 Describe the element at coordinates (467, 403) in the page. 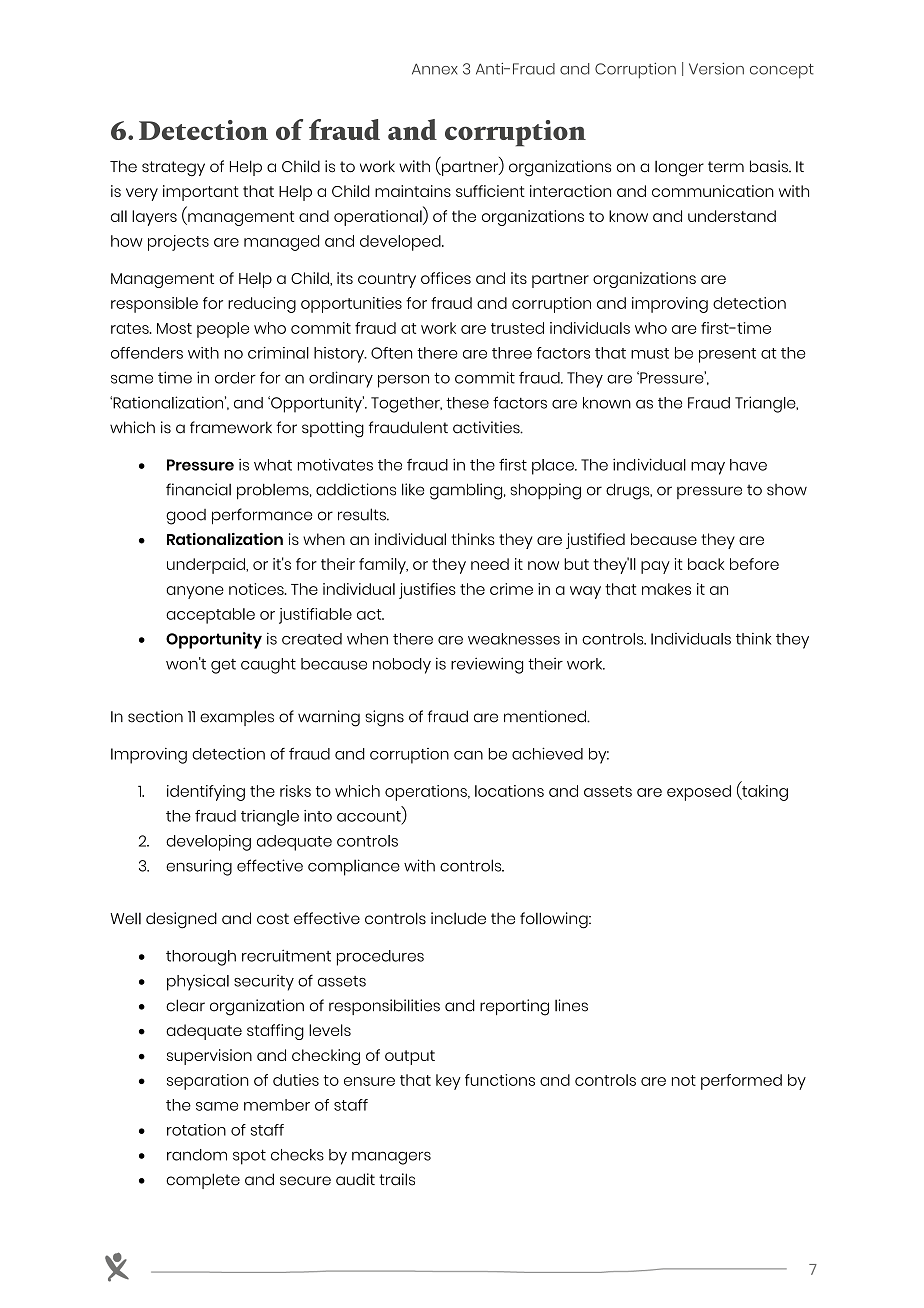

I see `these` at that location.
